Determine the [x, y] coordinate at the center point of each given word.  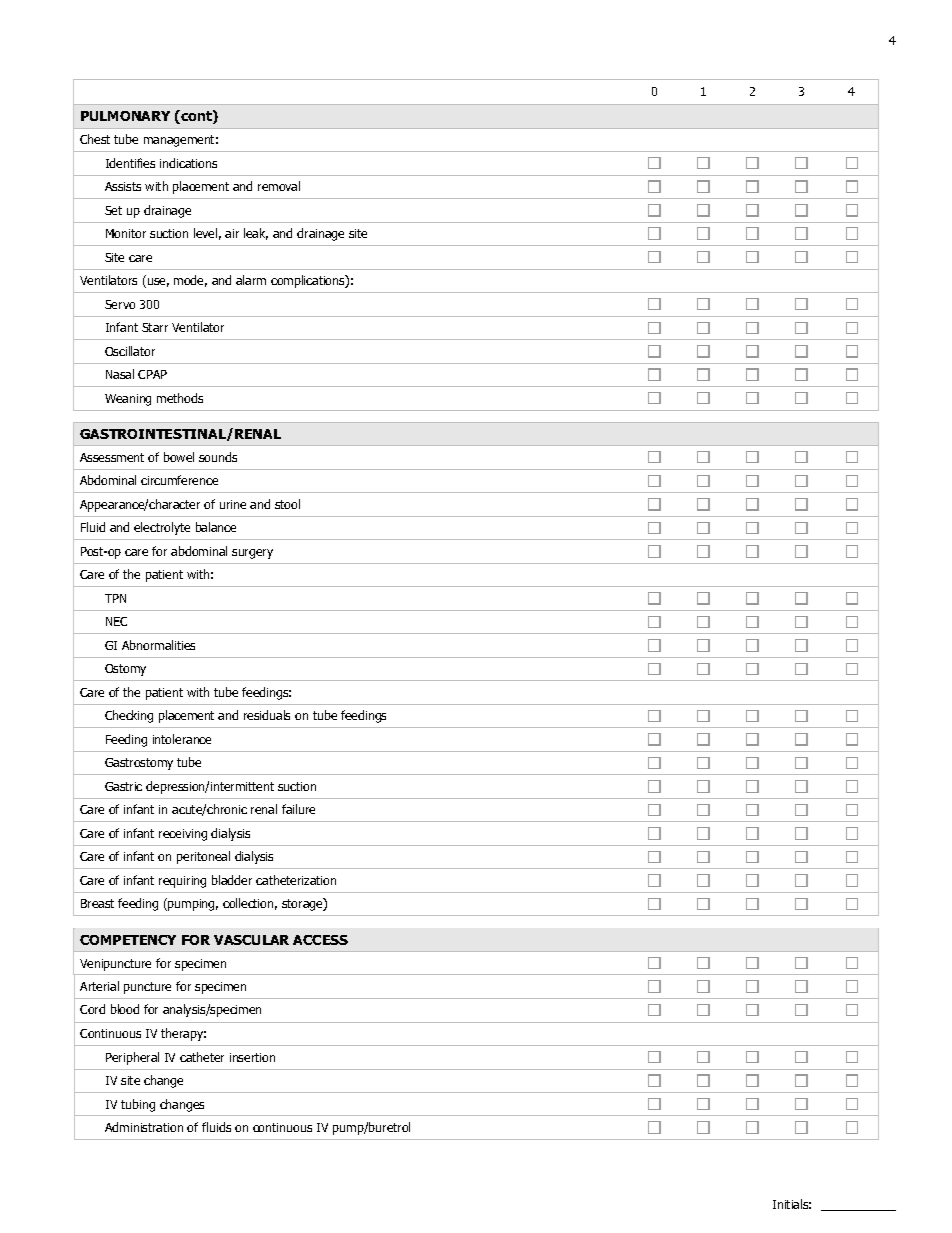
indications [188, 163]
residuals [267, 715]
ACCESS [320, 940]
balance [216, 527]
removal [279, 186]
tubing [138, 1105]
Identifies [130, 163]
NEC [116, 621]
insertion [252, 1057]
